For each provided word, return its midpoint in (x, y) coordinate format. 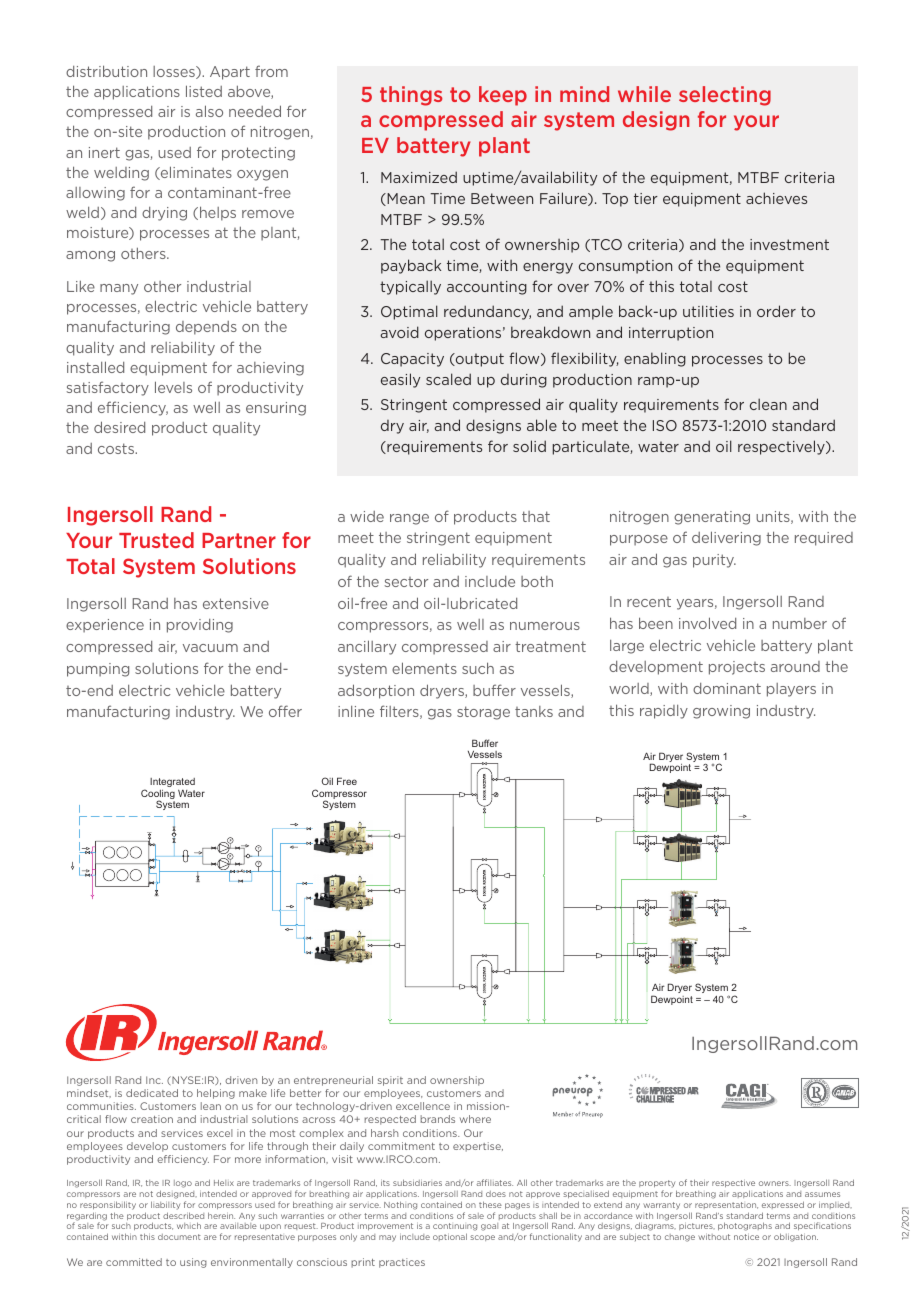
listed (204, 91)
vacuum (210, 648)
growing (721, 712)
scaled (448, 379)
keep (503, 96)
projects (737, 668)
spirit (390, 1081)
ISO (665, 425)
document (179, 1237)
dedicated (152, 1093)
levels (173, 387)
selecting (725, 96)
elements (424, 668)
